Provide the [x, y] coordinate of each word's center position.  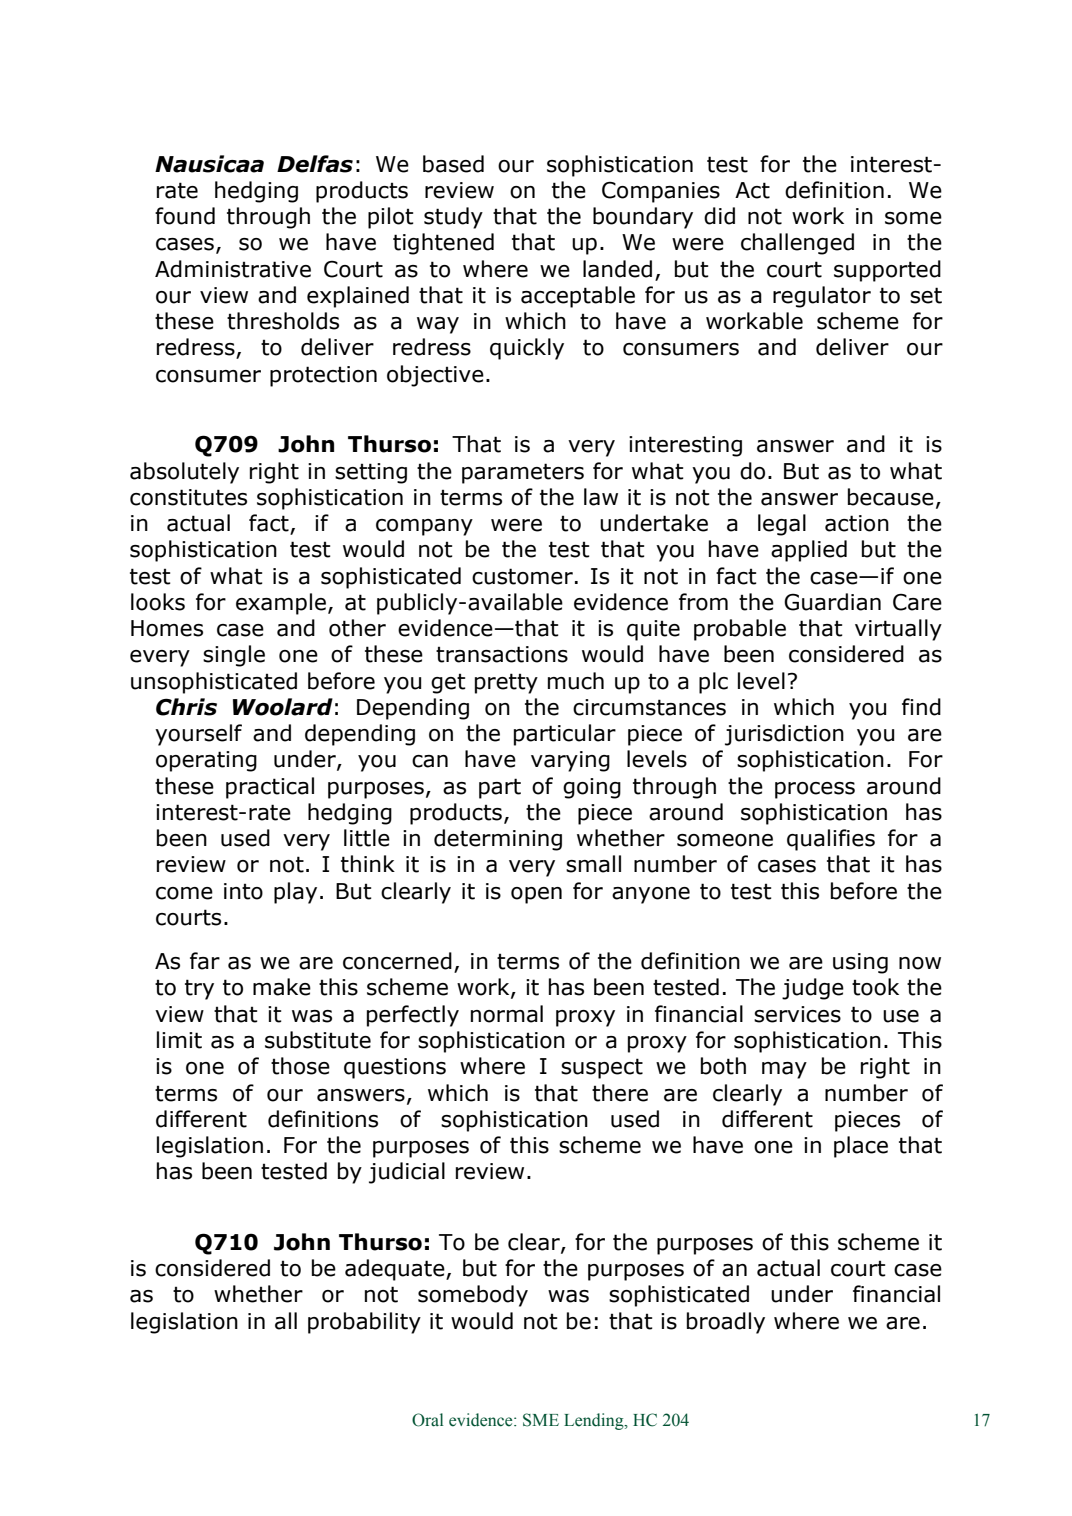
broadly [726, 1323]
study [453, 218]
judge [813, 989]
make [282, 987]
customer [522, 576]
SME [541, 1420]
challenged [797, 244]
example [281, 604]
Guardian [832, 602]
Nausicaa [209, 164]
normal [507, 1014]
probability [364, 1323]
